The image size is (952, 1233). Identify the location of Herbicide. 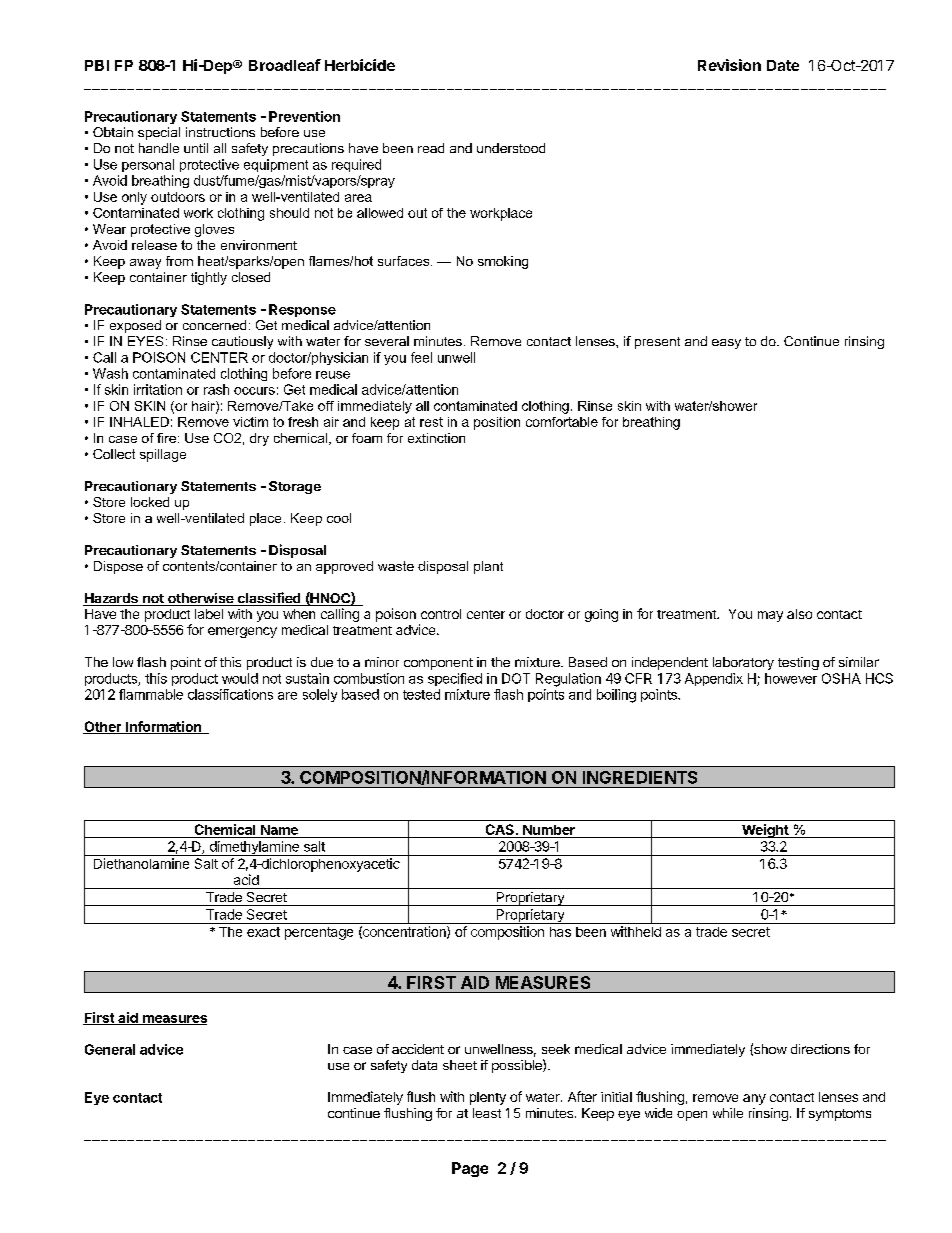
(360, 65).
